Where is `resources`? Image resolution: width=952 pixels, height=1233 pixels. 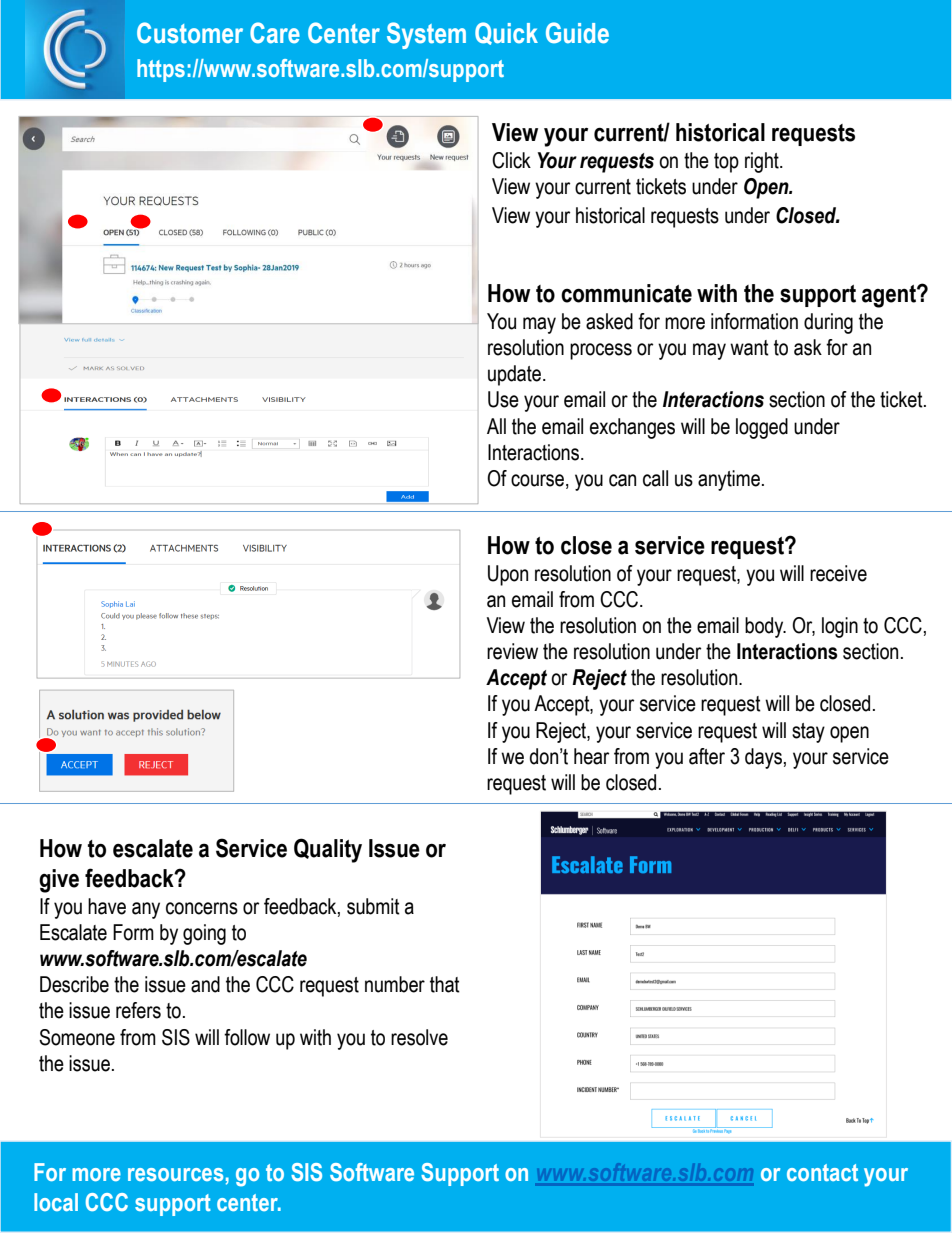
resources is located at coordinates (175, 1174).
